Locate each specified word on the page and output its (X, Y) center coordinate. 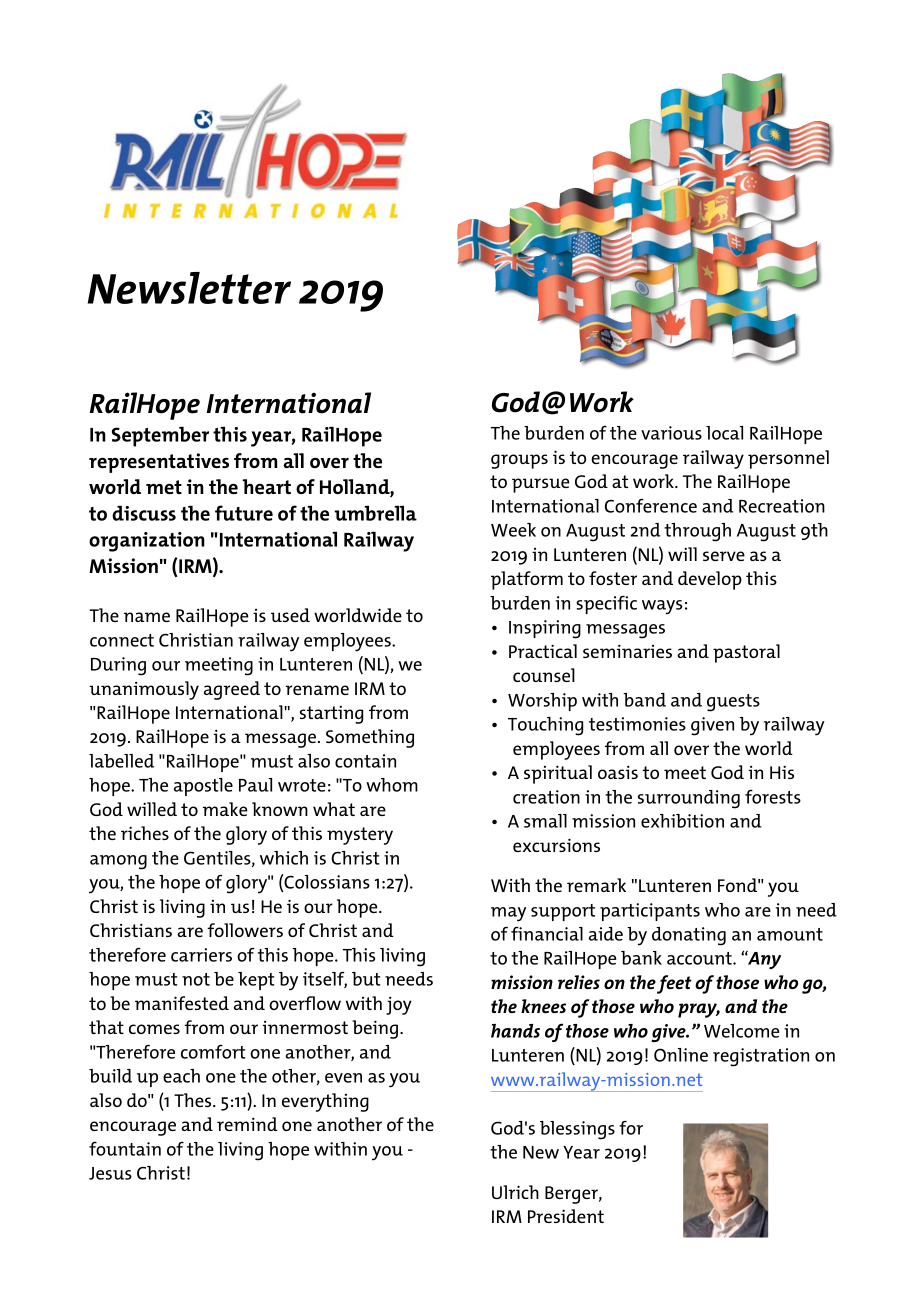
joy (399, 1005)
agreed (232, 690)
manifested (182, 1003)
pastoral (746, 653)
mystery (360, 836)
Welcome (741, 1031)
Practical (543, 651)
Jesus (110, 1173)
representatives (159, 463)
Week (513, 530)
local (724, 433)
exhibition (682, 821)
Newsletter (189, 288)
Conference (651, 506)
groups (519, 461)
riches (145, 833)
